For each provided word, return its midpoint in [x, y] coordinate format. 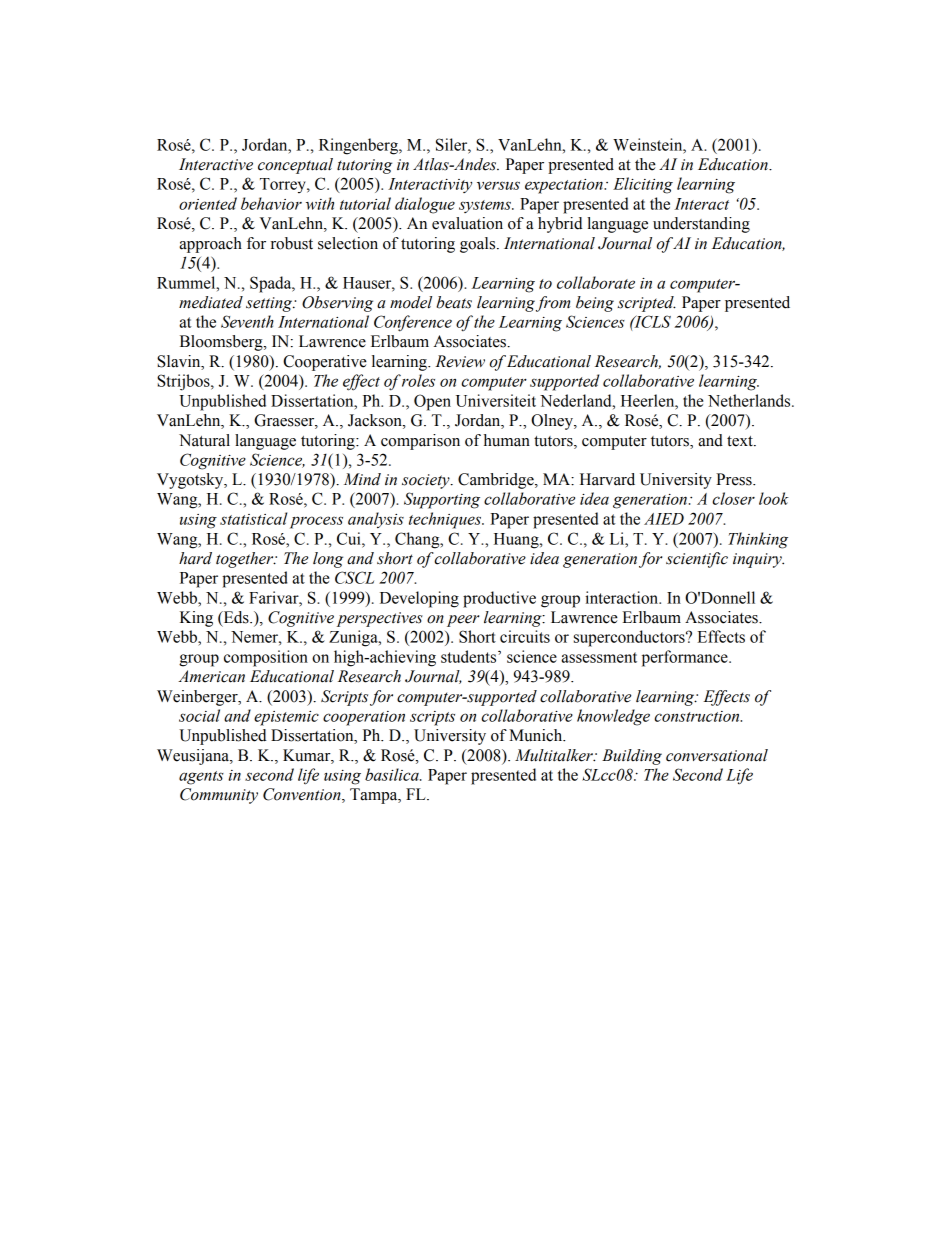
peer [463, 621]
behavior [271, 203]
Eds [236, 618]
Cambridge [497, 481]
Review [460, 361]
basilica [393, 774]
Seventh [247, 321]
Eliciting [643, 185]
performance [686, 658]
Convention [303, 795]
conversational [717, 755]
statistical [253, 518]
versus [498, 185]
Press [735, 479]
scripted [646, 304]
